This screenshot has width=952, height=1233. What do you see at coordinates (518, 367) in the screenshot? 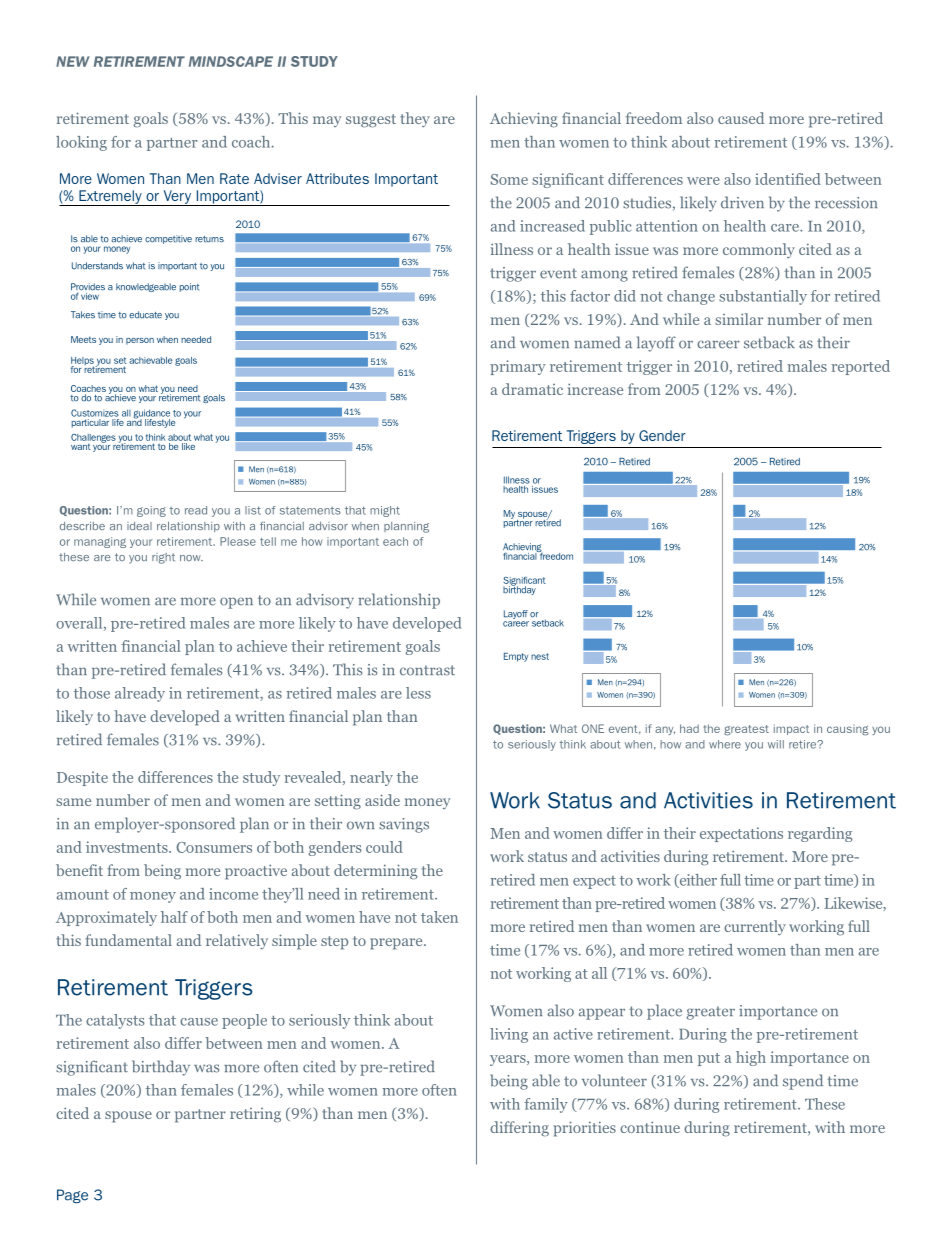
I see `primary` at bounding box center [518, 367].
